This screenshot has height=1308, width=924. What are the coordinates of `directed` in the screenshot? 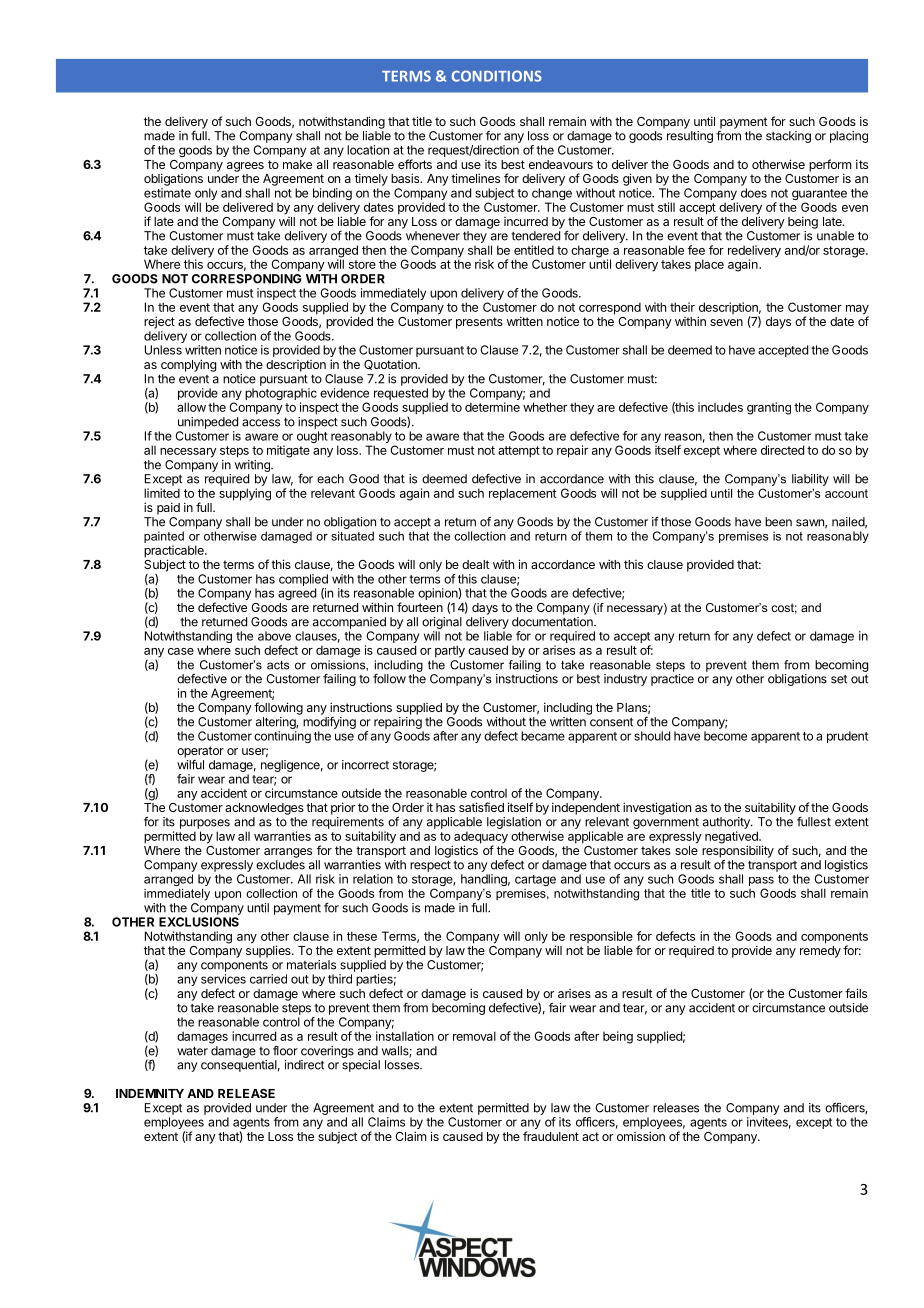 It's located at (782, 450).
